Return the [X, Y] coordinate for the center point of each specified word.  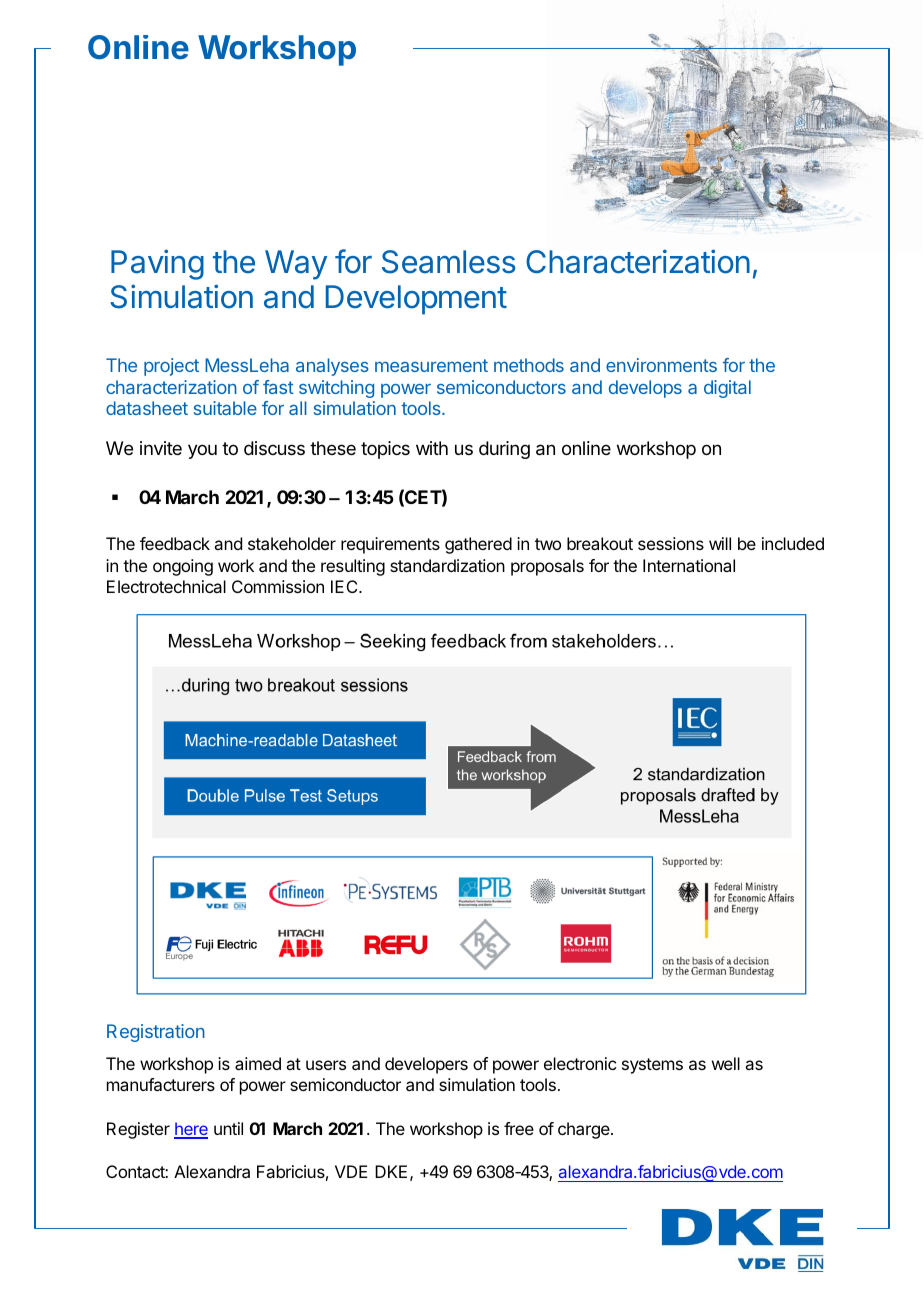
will [720, 543]
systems [652, 1066]
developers [426, 1065]
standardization [447, 565]
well [726, 1063]
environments [661, 365]
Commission [278, 586]
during [504, 450]
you [202, 451]
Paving [157, 264]
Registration [156, 1033]
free [519, 1128]
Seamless [448, 262]
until [228, 1128]
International [689, 565]
